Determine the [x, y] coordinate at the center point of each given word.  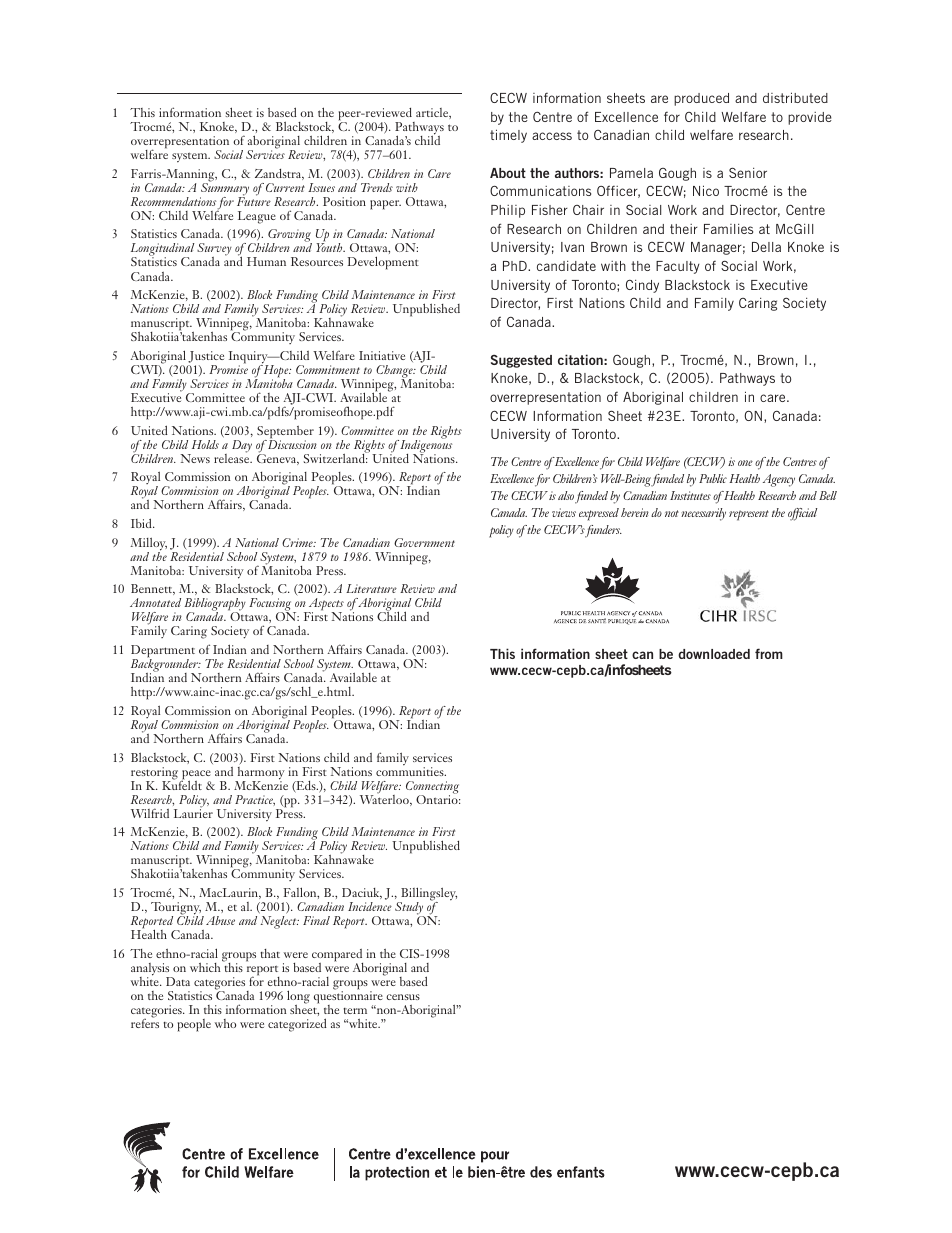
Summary [224, 189]
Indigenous [426, 446]
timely [508, 136]
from [769, 653]
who [225, 1023]
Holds [205, 444]
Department [163, 652]
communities [411, 770]
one [745, 463]
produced [701, 99]
